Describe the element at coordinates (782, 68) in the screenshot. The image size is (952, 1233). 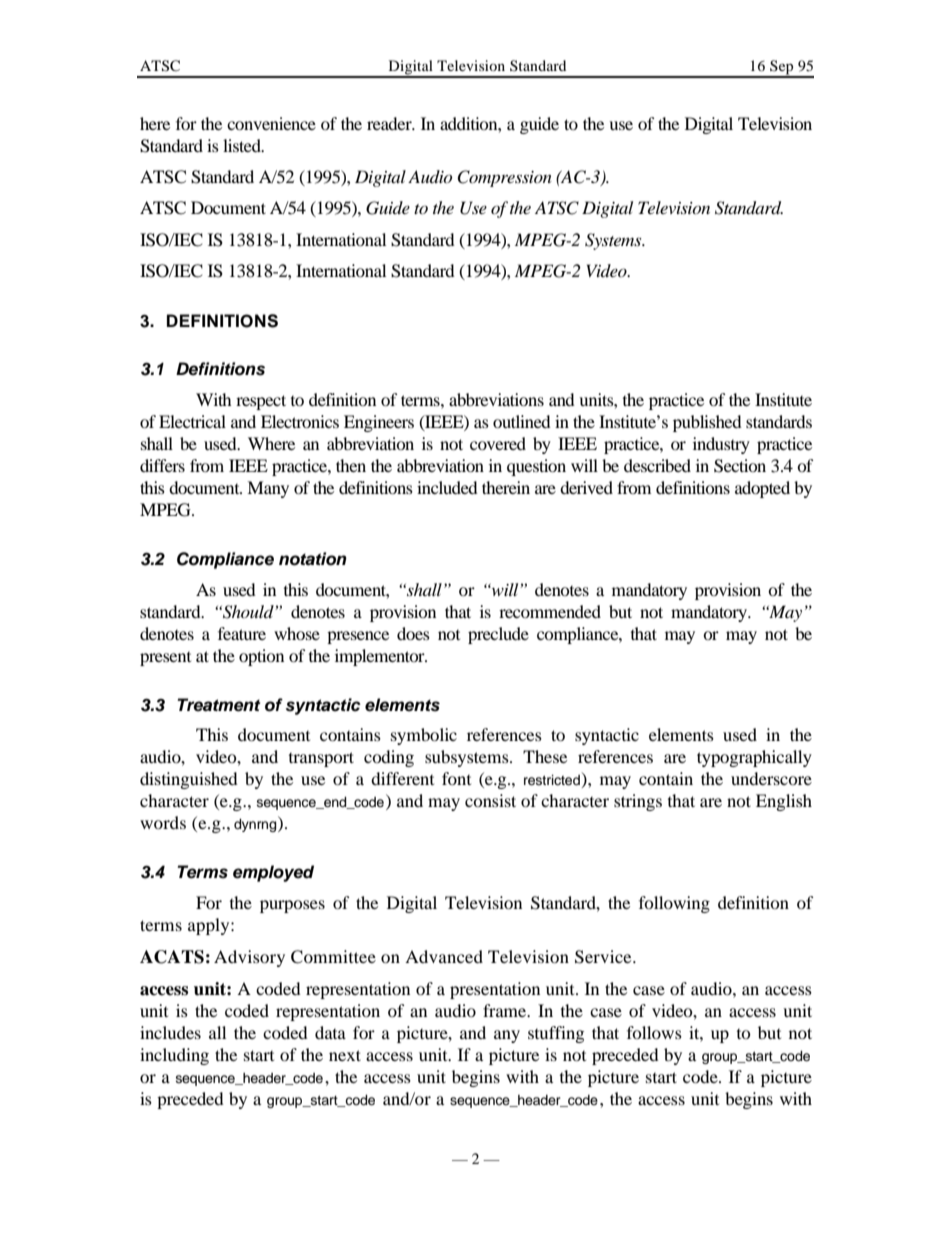
I see `Sep` at that location.
